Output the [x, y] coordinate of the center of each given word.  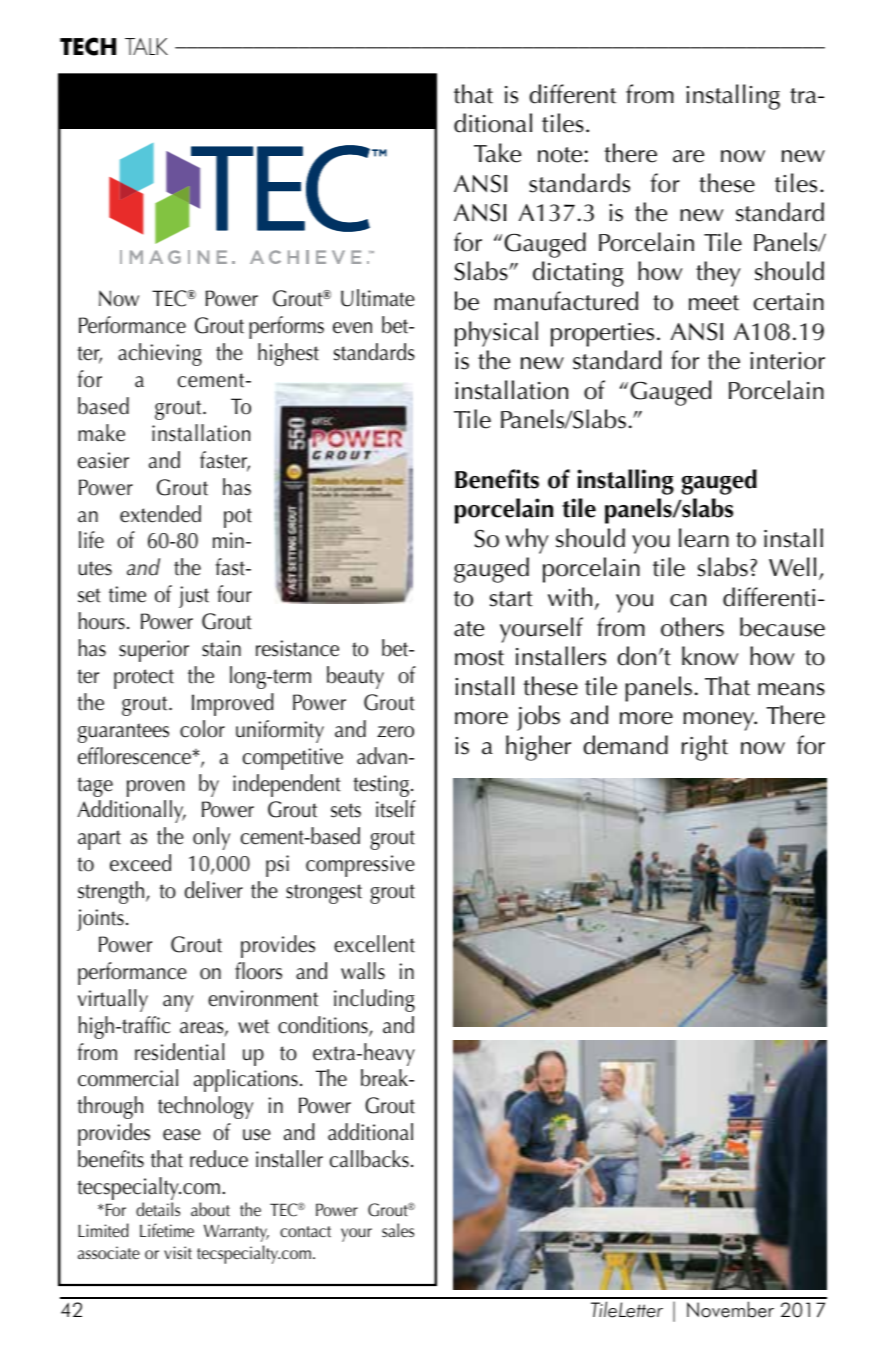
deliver [214, 890]
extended [160, 514]
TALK [146, 46]
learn [704, 538]
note [560, 155]
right [705, 748]
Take [497, 153]
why [527, 541]
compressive [360, 866]
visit [178, 1252]
